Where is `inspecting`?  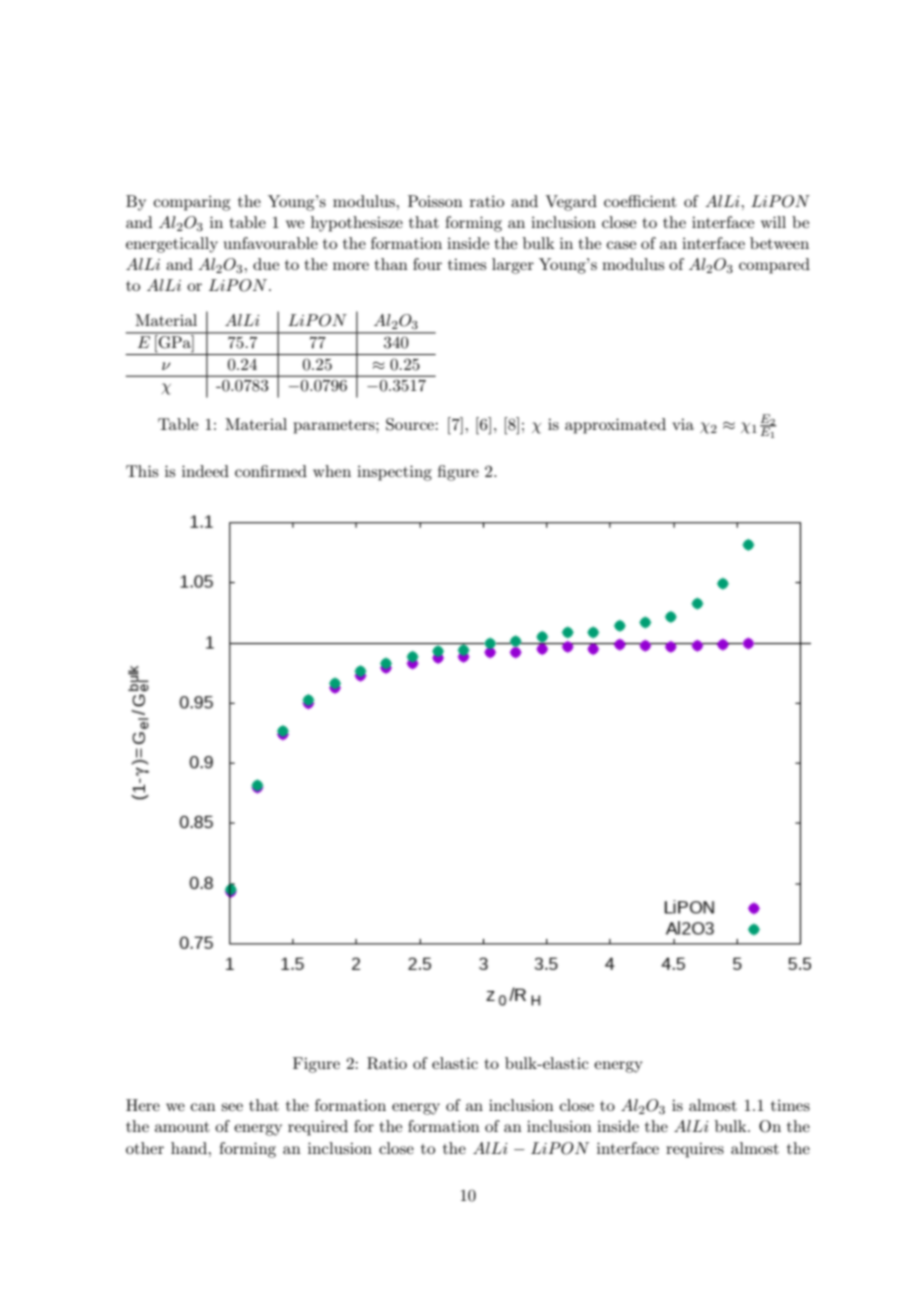
inspecting is located at coordinates (394, 473).
